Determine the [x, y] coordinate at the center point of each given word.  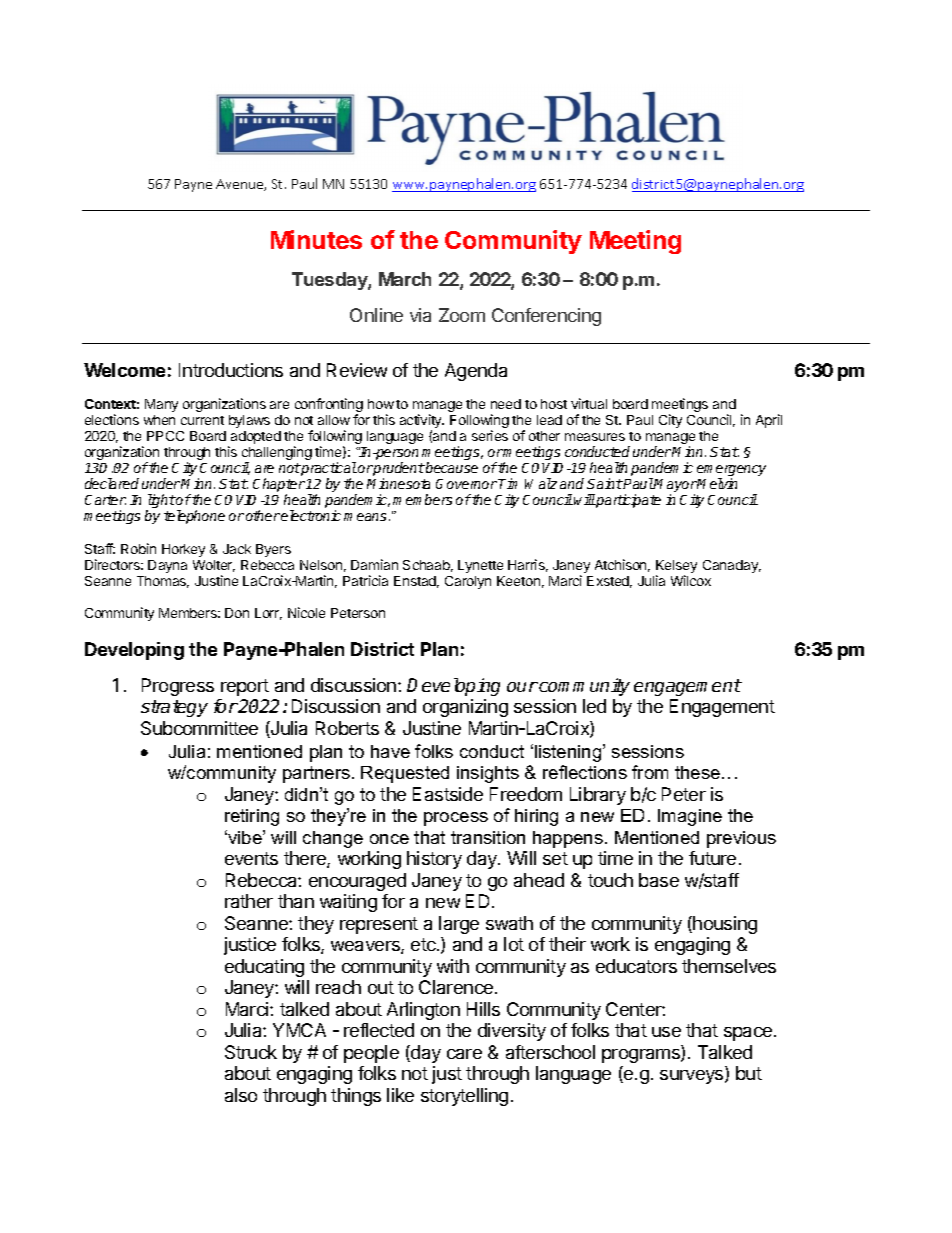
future [712, 858]
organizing [465, 708]
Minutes [316, 239]
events [251, 858]
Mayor [675, 487]
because [451, 467]
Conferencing [546, 317]
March [405, 279]
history [434, 860]
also [241, 1095]
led [594, 706]
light [161, 502]
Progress [178, 687]
